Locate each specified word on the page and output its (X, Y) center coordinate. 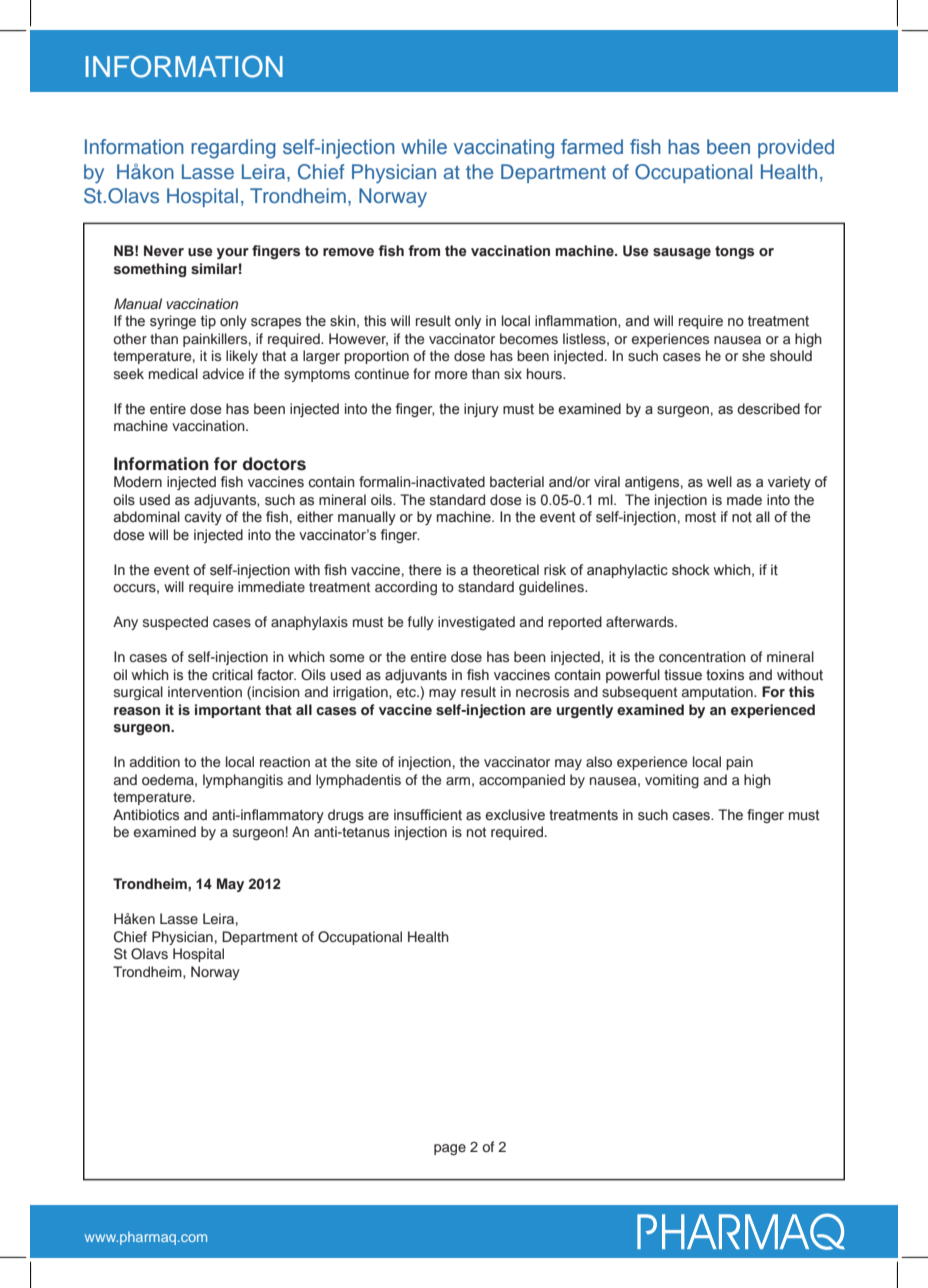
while (424, 146)
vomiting (672, 781)
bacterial (517, 482)
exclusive (515, 815)
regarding (233, 149)
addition (155, 761)
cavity (203, 518)
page (450, 1149)
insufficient (428, 815)
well (719, 482)
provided (796, 148)
